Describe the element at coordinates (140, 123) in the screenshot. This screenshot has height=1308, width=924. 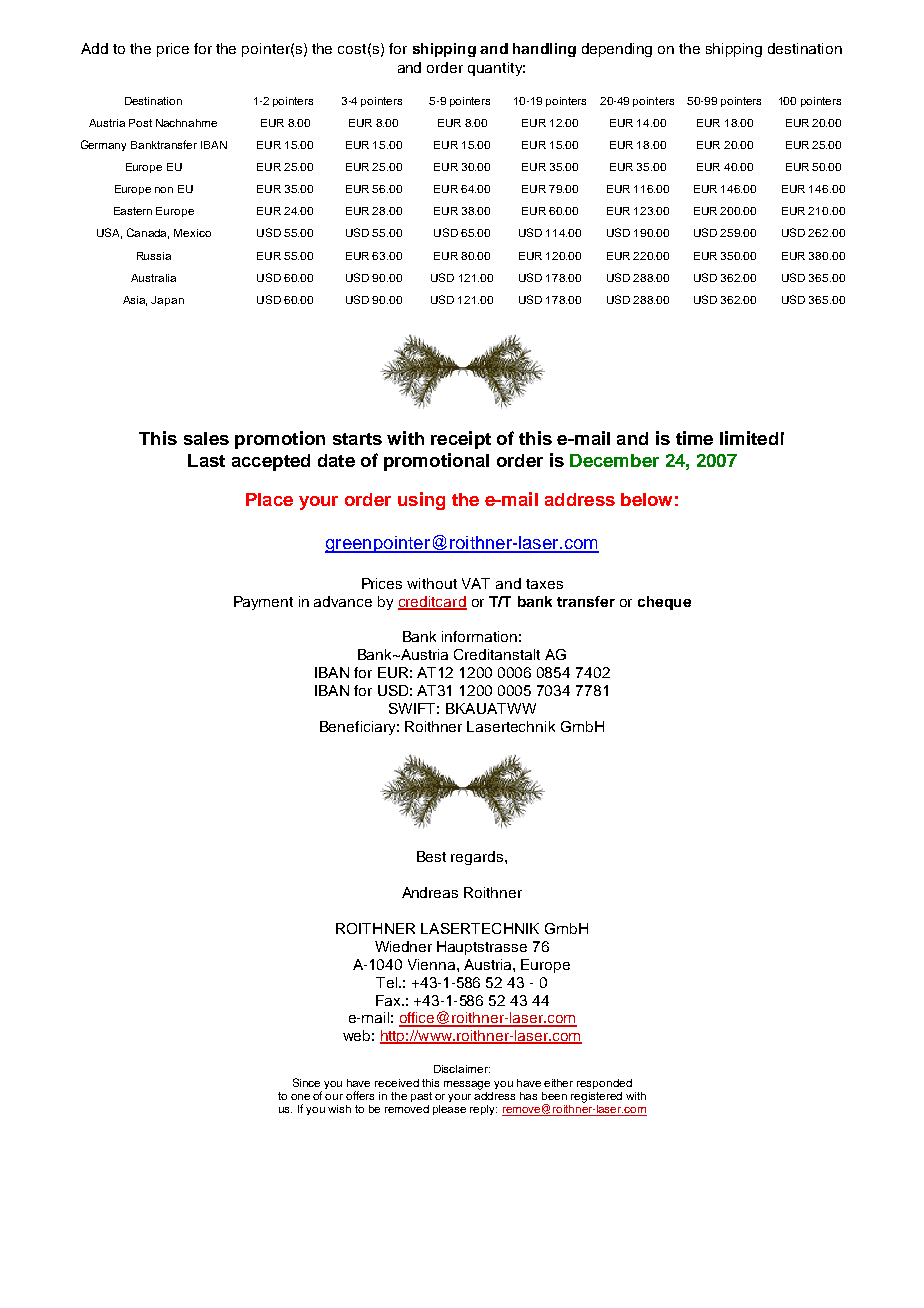
I see `Post` at that location.
